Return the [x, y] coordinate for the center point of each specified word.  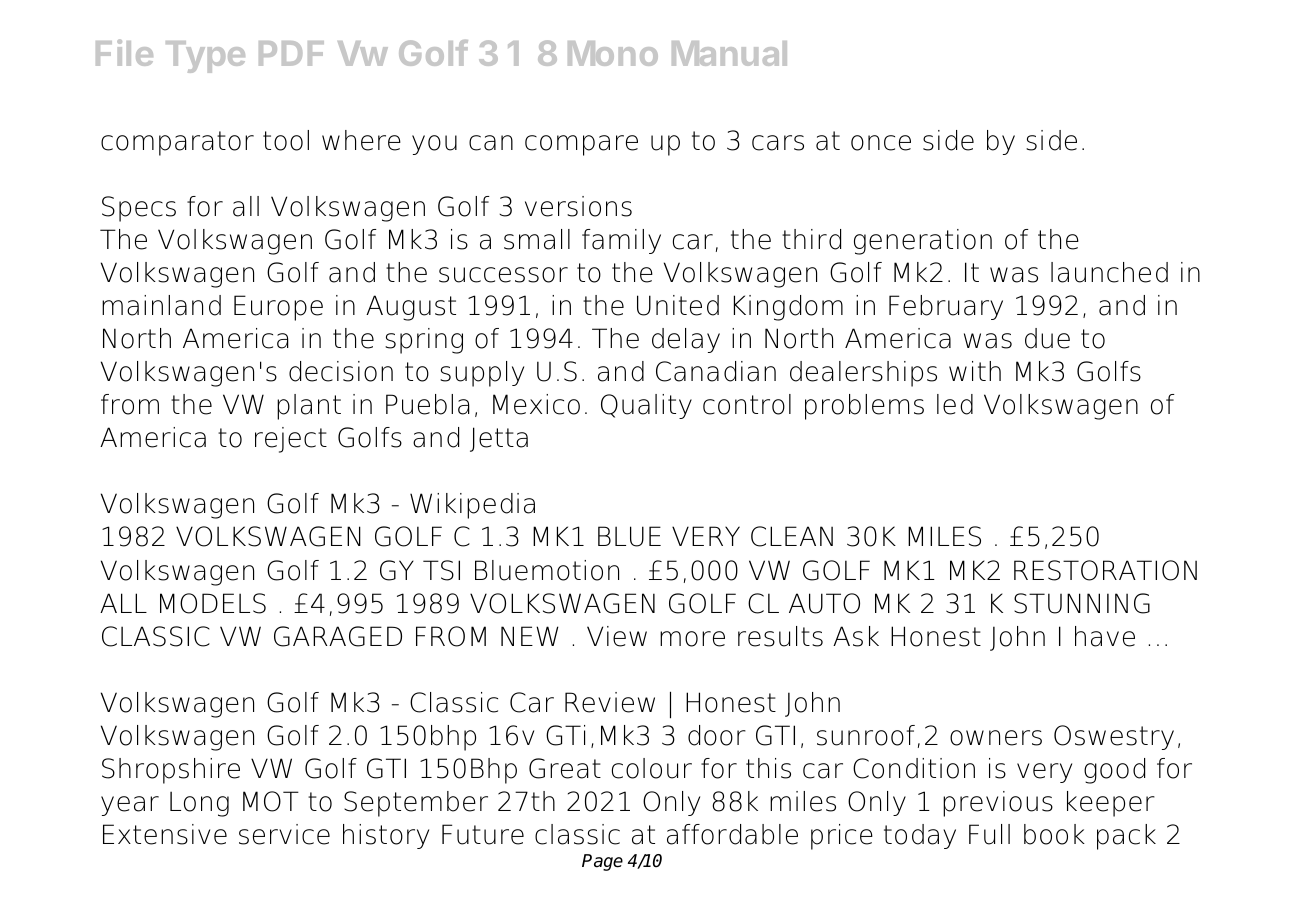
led [955, 404]
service [284, 834]
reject [291, 440]
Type [205, 57]
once [881, 143]
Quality [646, 406]
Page [602, 862]
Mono [613, 53]
